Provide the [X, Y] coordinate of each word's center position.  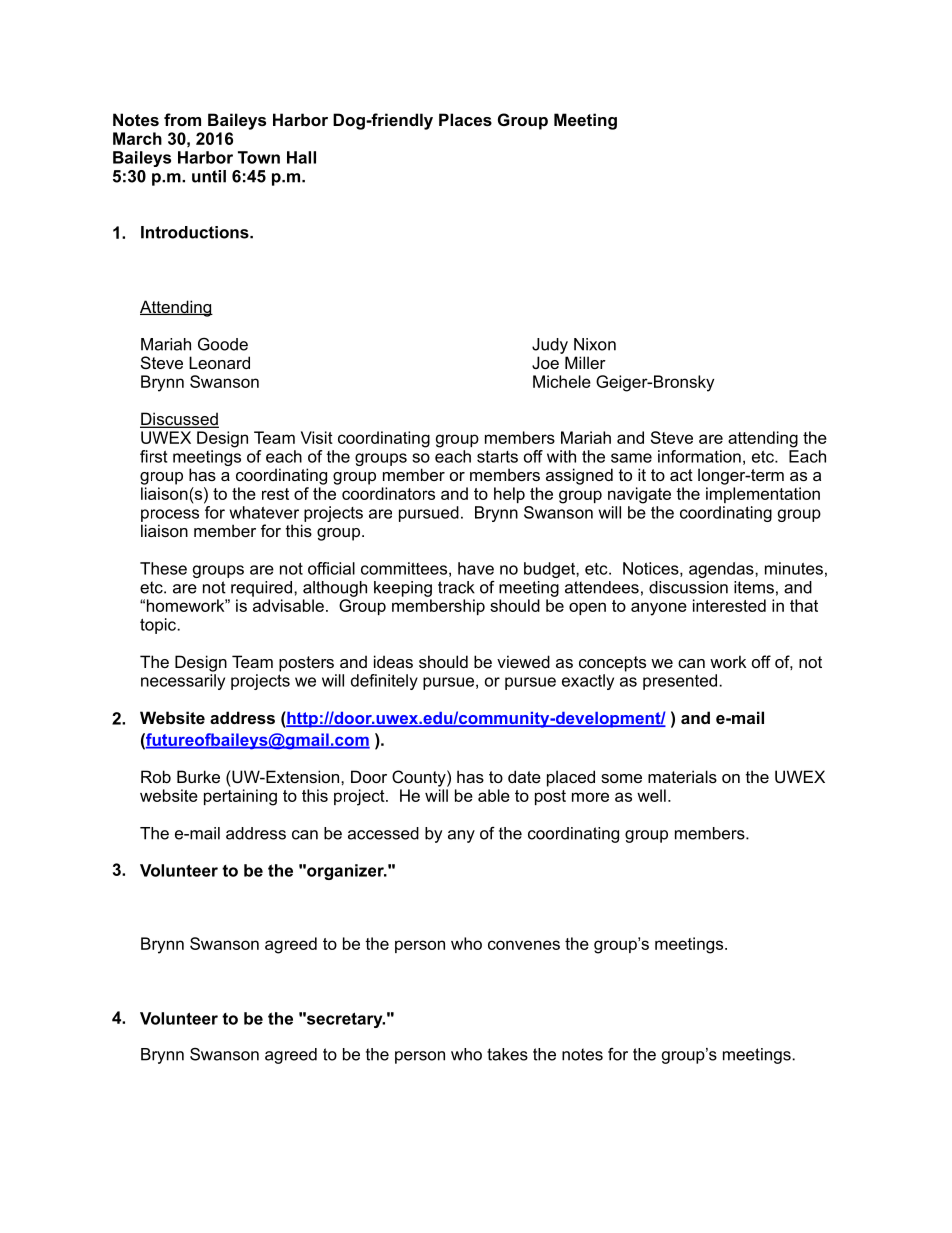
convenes [524, 945]
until [209, 176]
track [456, 587]
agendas [722, 570]
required [261, 589]
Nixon [595, 344]
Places [465, 119]
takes [507, 1054]
